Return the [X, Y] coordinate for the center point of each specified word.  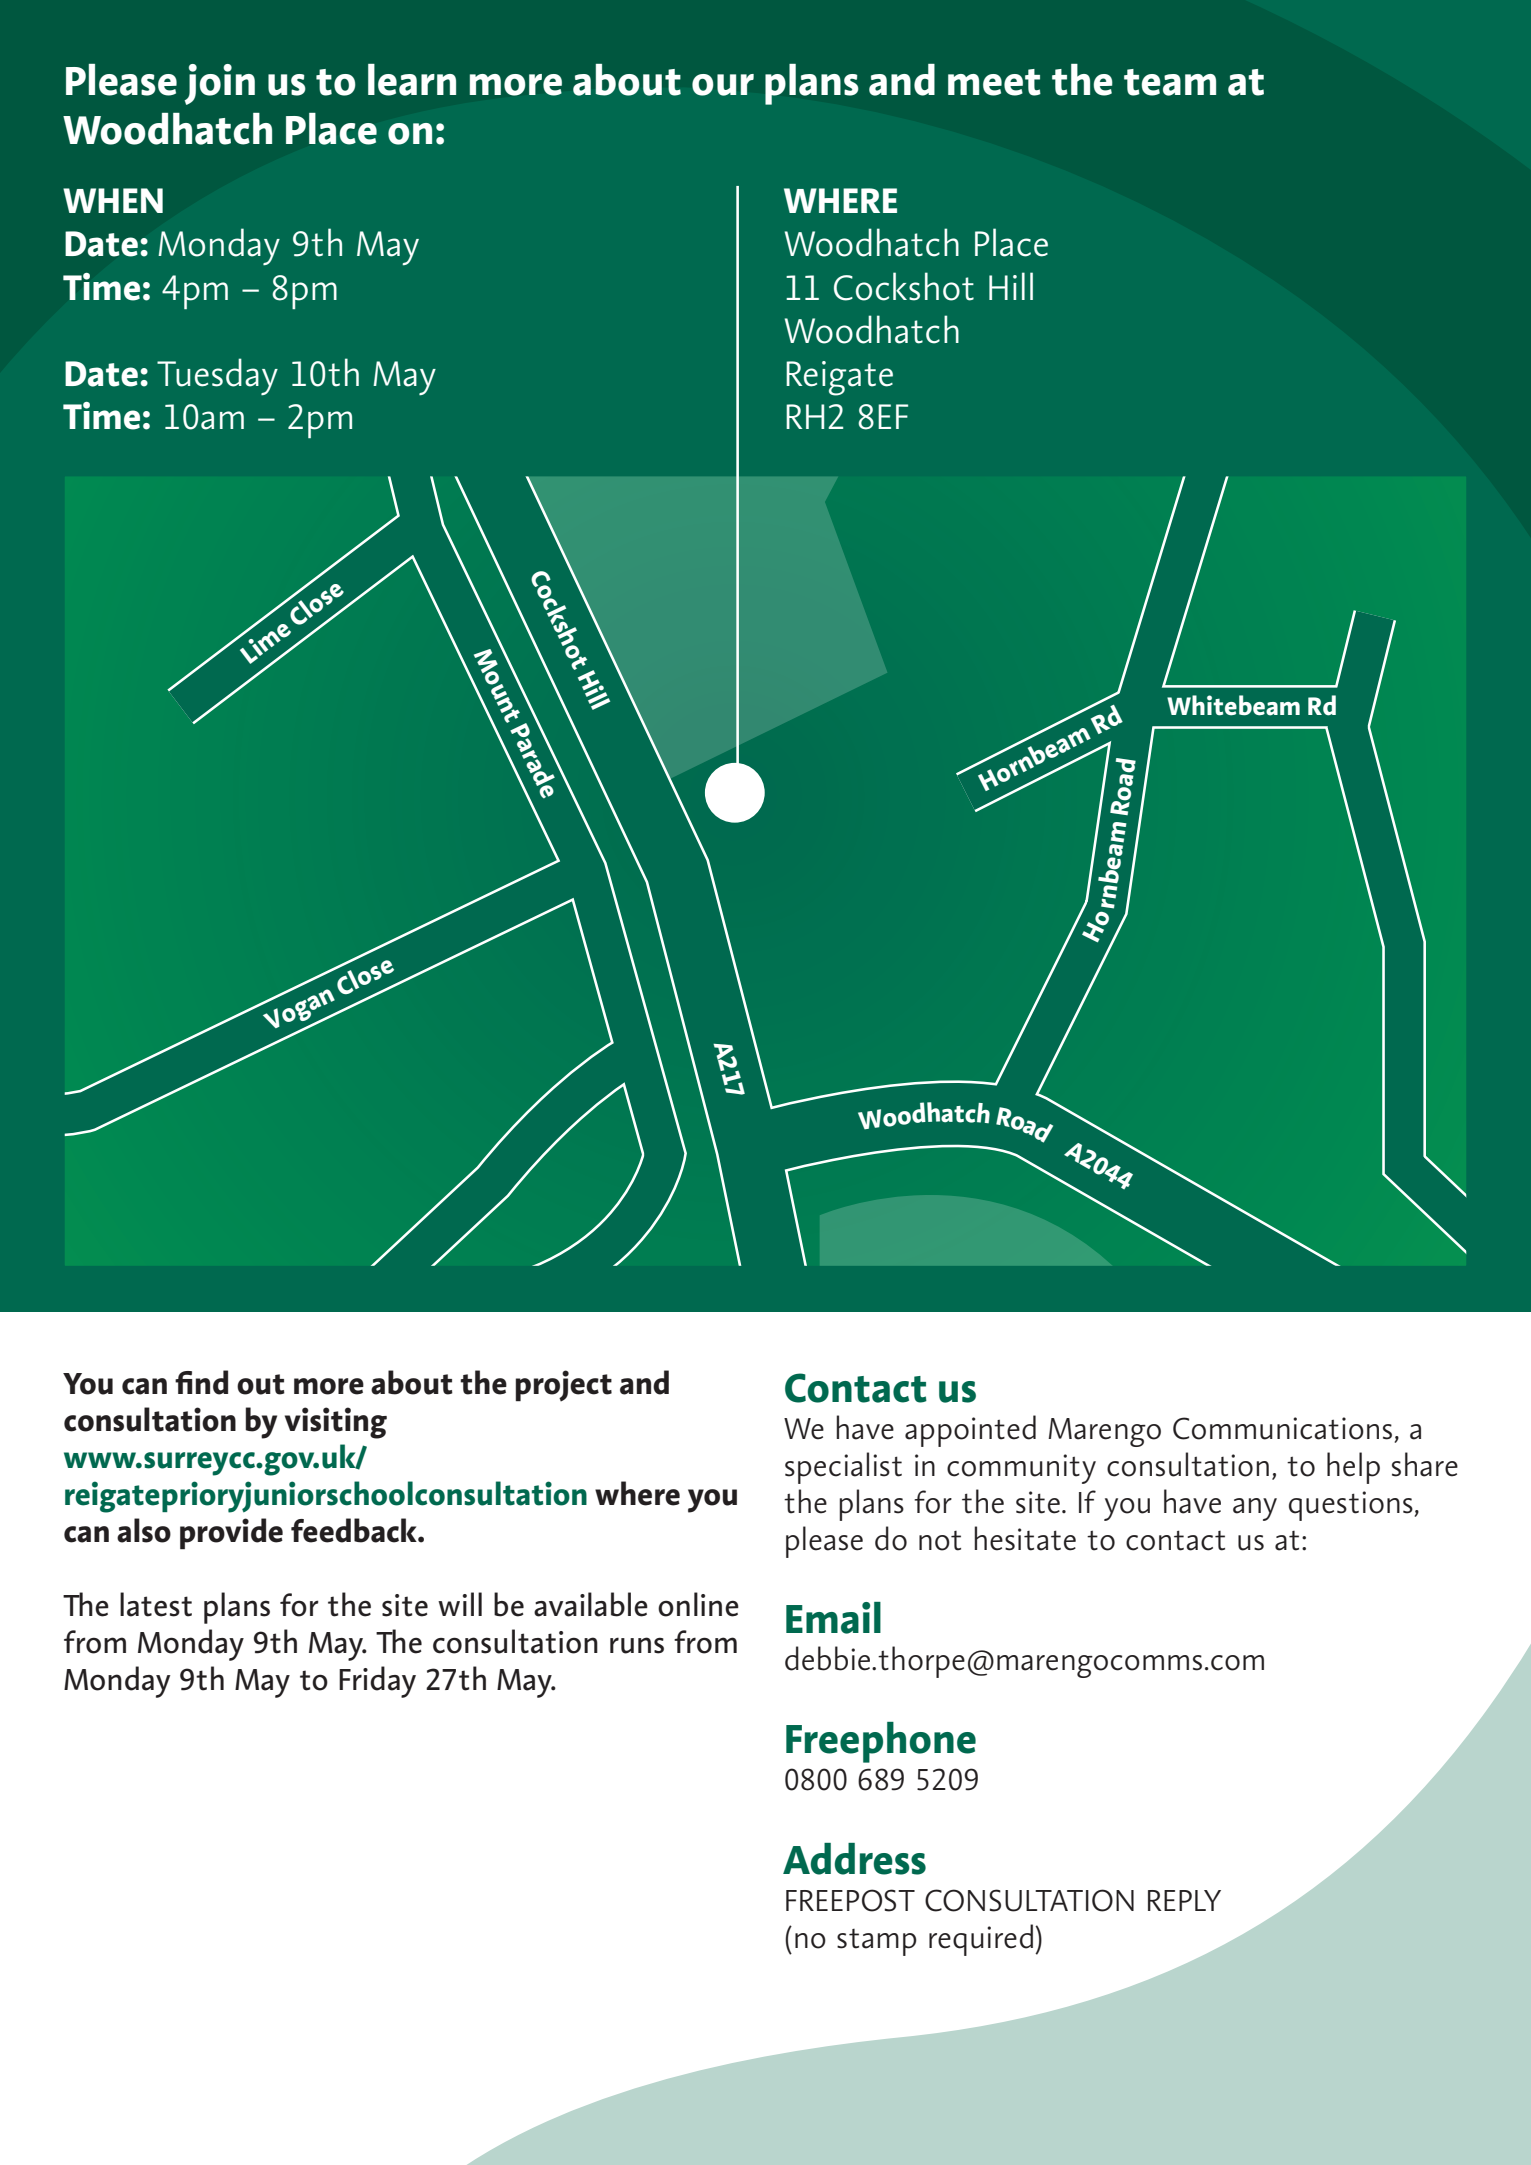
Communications [1282, 1428]
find [201, 1382]
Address [854, 1859]
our [723, 85]
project [564, 1386]
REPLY [1184, 1900]
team [1170, 82]
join [220, 84]
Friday [377, 1682]
